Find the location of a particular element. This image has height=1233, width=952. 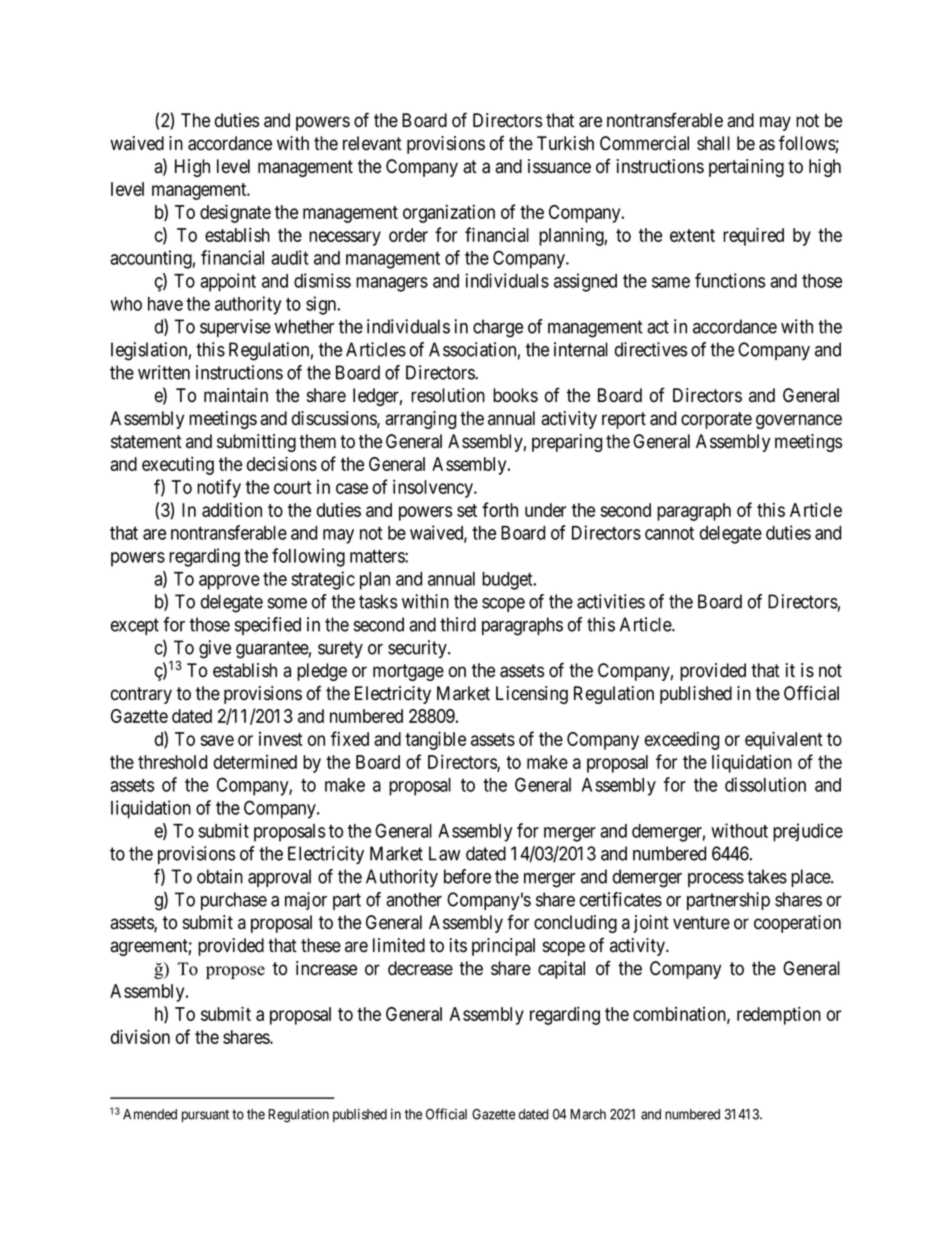

March is located at coordinates (588, 1114).
